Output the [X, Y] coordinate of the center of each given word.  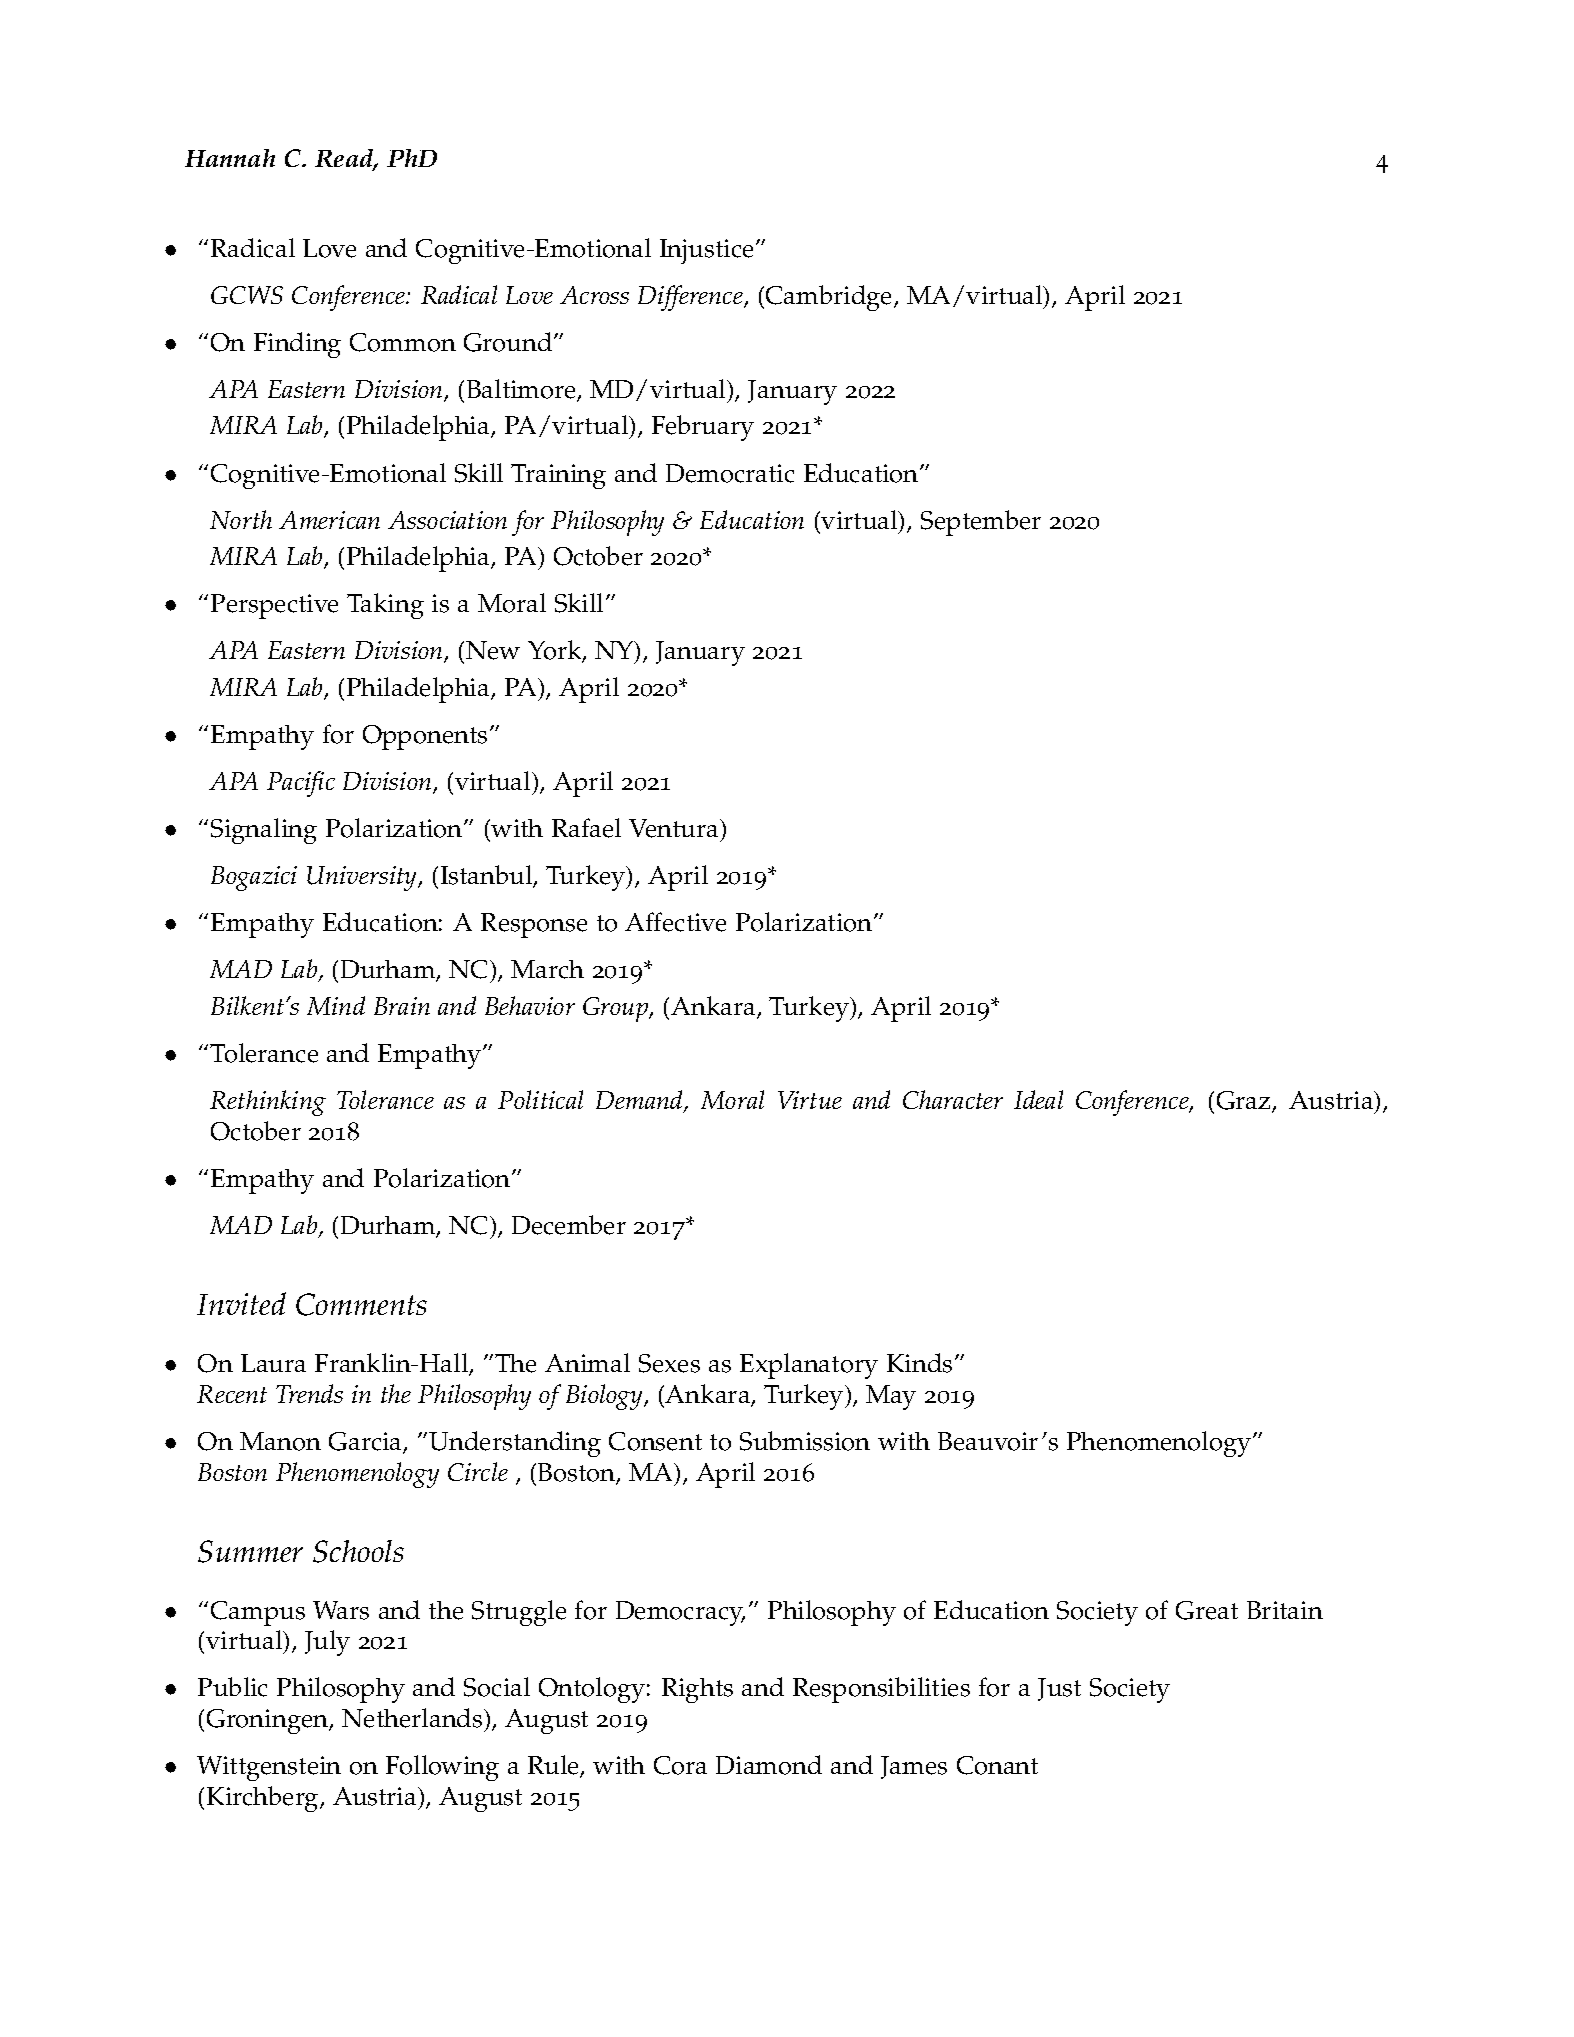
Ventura [675, 828]
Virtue [810, 1100]
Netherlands [413, 1718]
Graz [1245, 1102]
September [981, 523]
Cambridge [830, 298]
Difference [691, 298]
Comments [361, 1304]
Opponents [425, 737]
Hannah [230, 158]
